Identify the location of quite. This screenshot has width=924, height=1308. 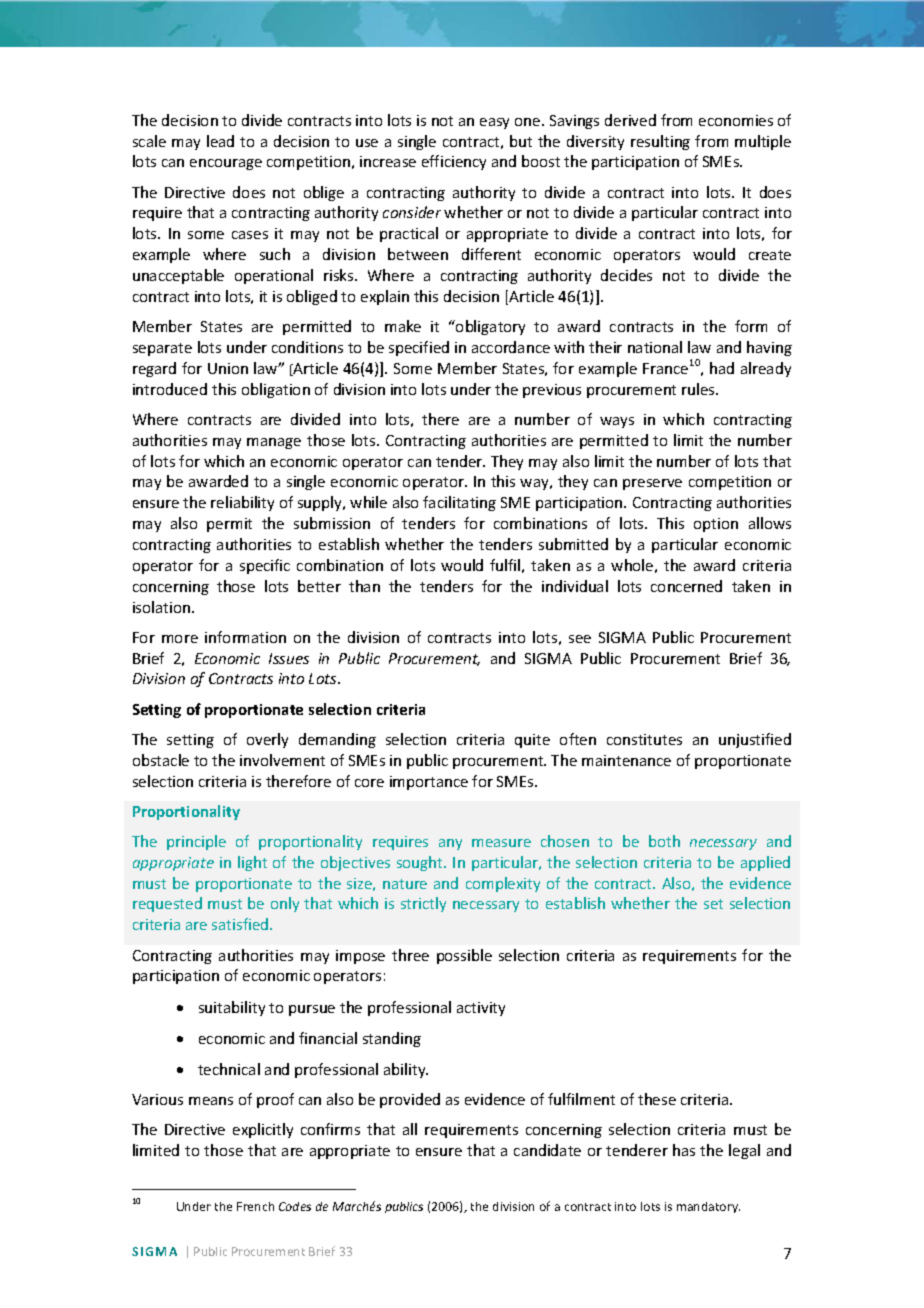
(532, 741).
